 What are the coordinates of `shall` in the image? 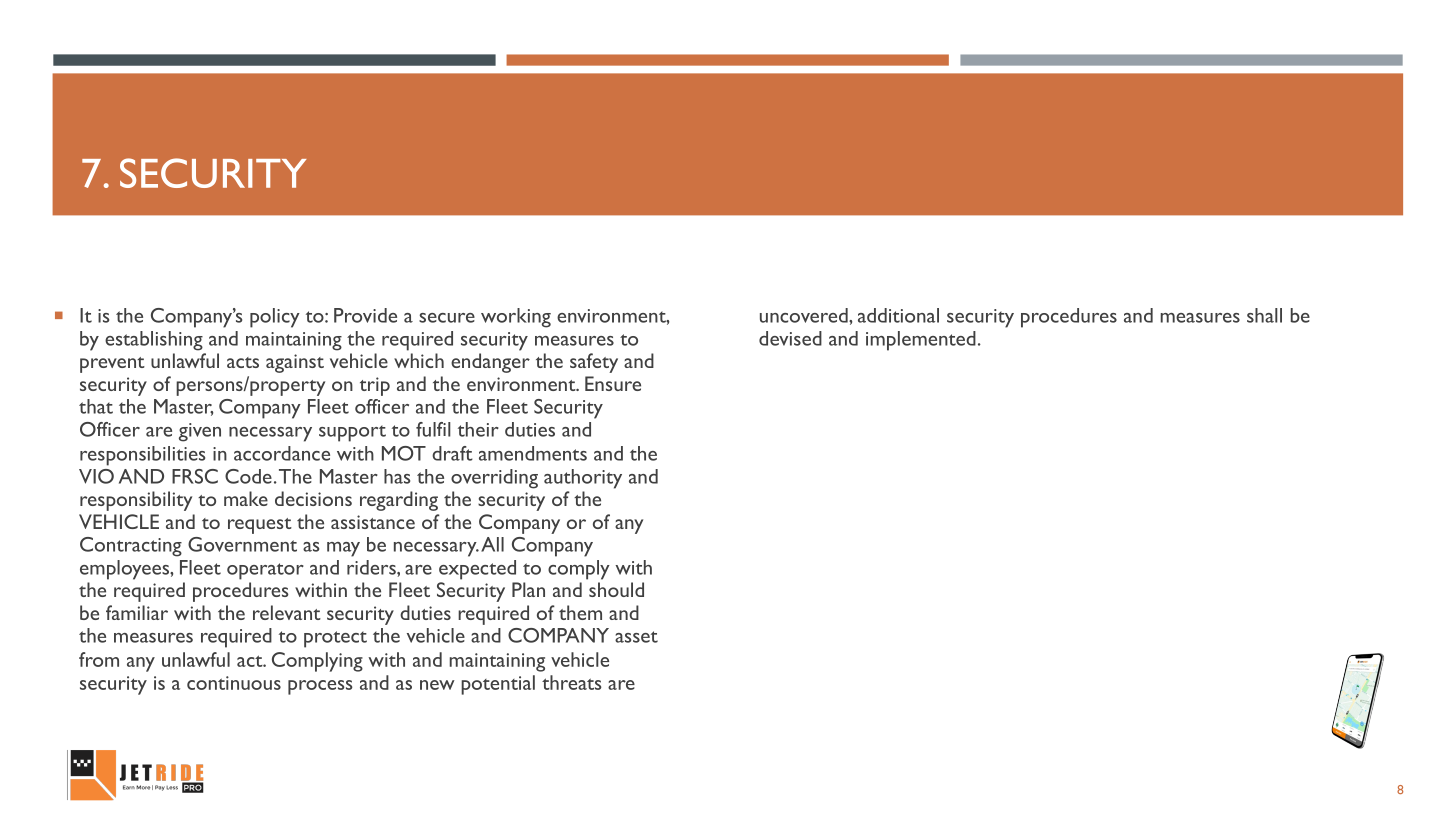 It's located at (1264, 315).
